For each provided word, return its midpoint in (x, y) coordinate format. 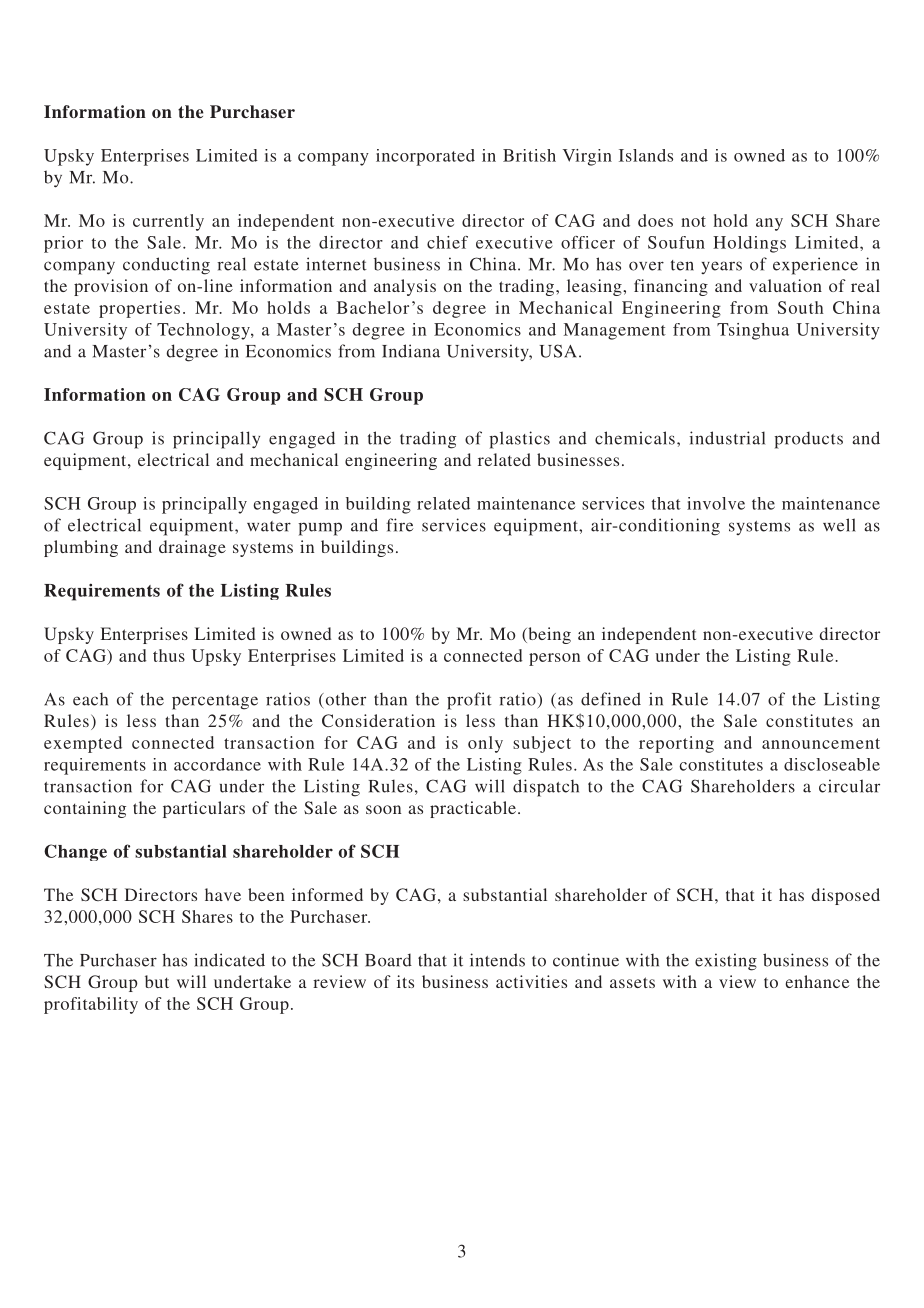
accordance (217, 764)
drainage (192, 548)
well (839, 525)
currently (168, 222)
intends (497, 960)
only (485, 744)
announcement (821, 743)
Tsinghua (753, 331)
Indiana (411, 351)
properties (139, 309)
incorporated (425, 157)
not (693, 221)
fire (399, 525)
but (157, 981)
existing (726, 962)
